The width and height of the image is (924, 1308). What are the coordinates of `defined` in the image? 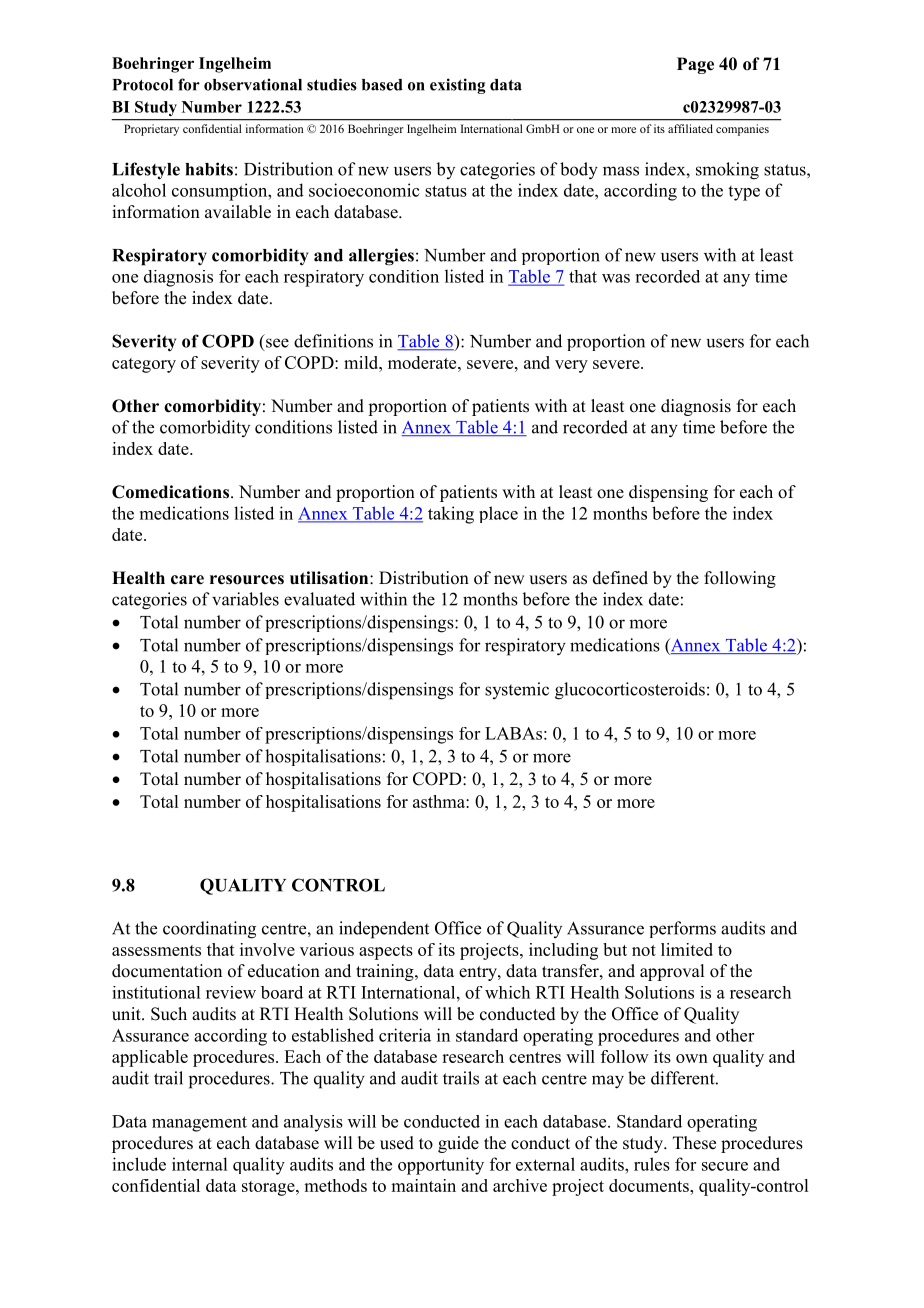 It's located at (620, 578).
